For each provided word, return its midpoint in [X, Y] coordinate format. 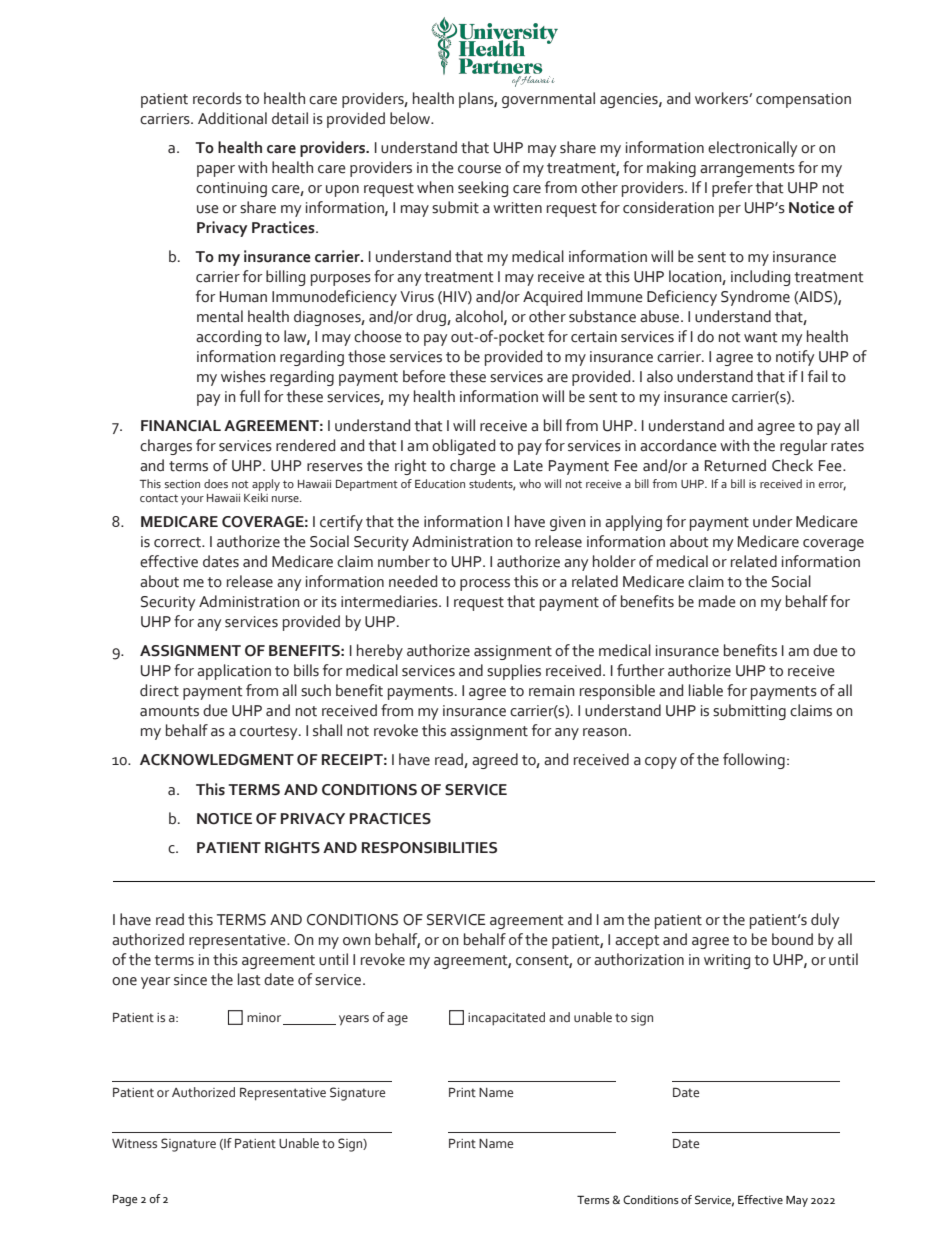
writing [727, 961]
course [479, 169]
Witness [134, 1144]
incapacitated [506, 1019]
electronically [752, 149]
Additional [232, 118]
